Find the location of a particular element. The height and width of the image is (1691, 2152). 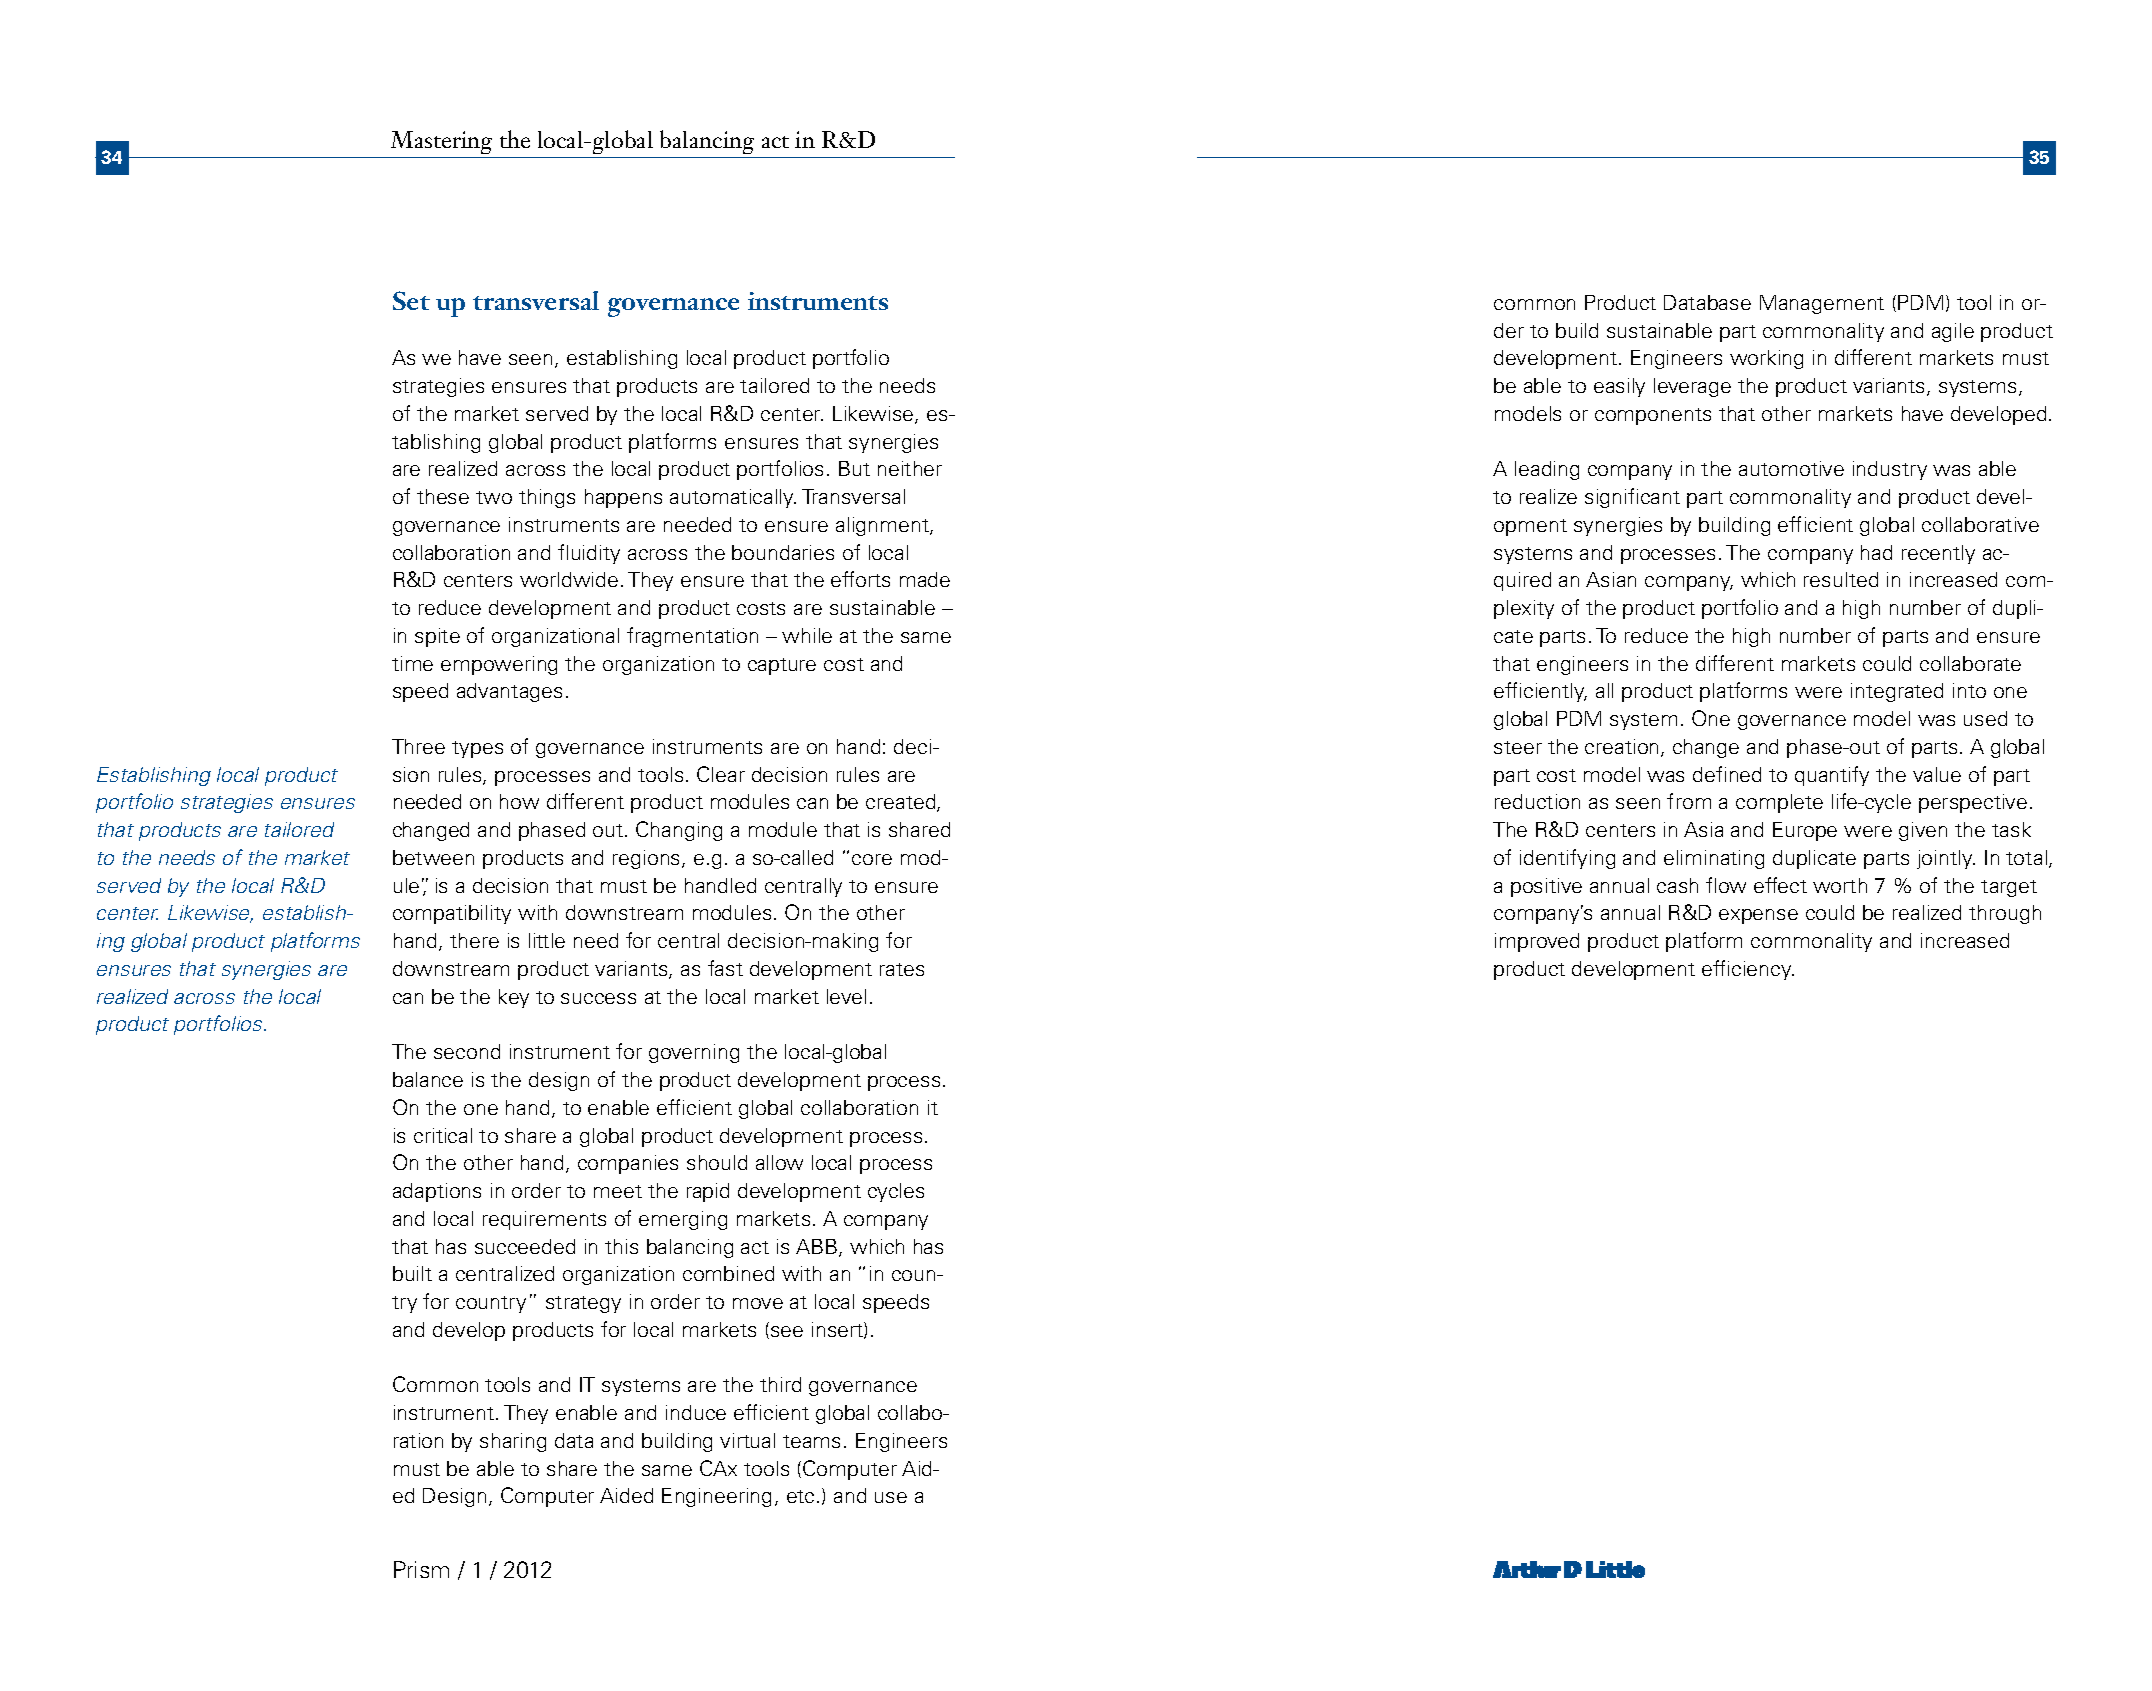

efficiency is located at coordinates (1748, 970).
